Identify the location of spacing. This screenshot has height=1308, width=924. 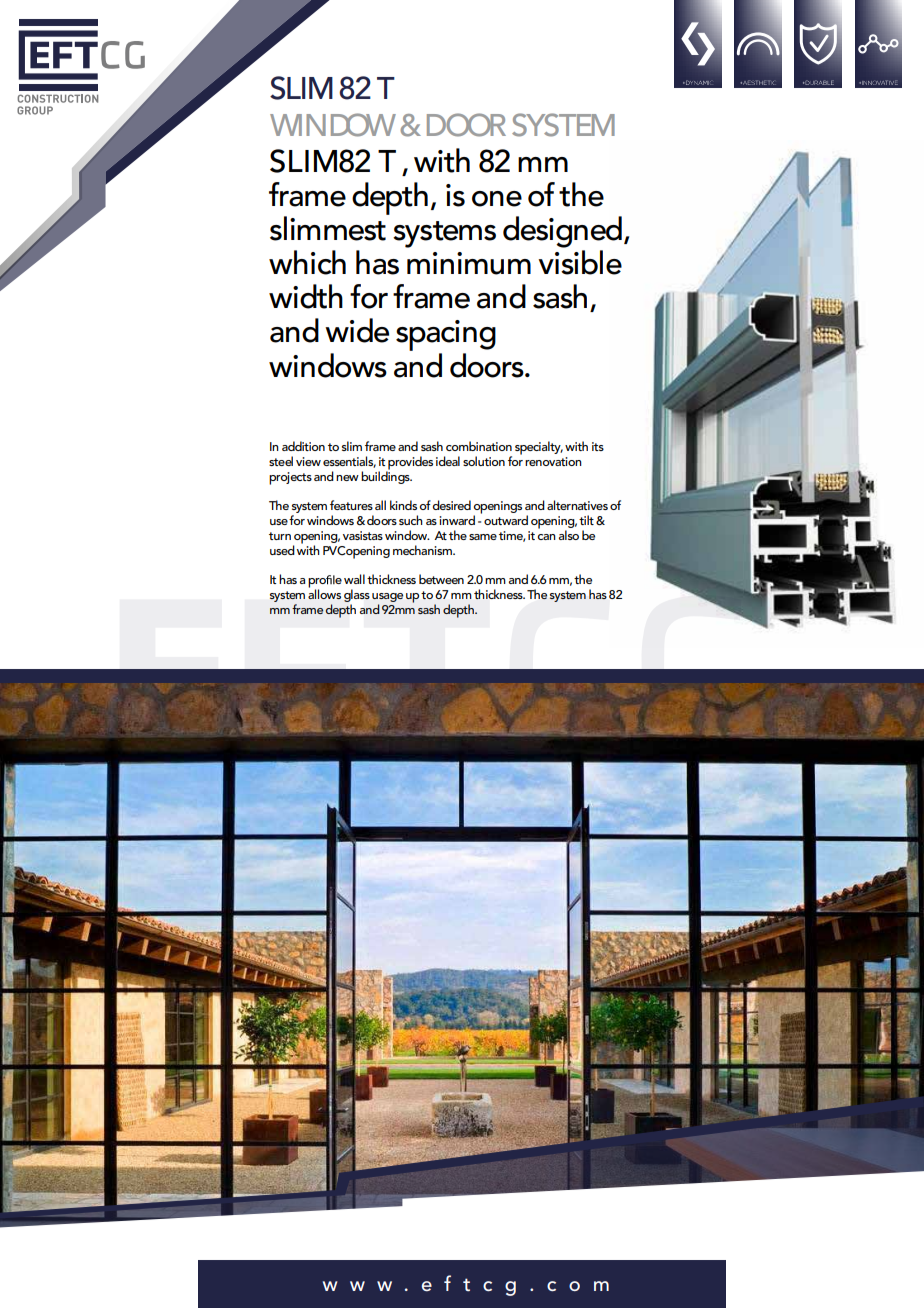
(446, 337).
